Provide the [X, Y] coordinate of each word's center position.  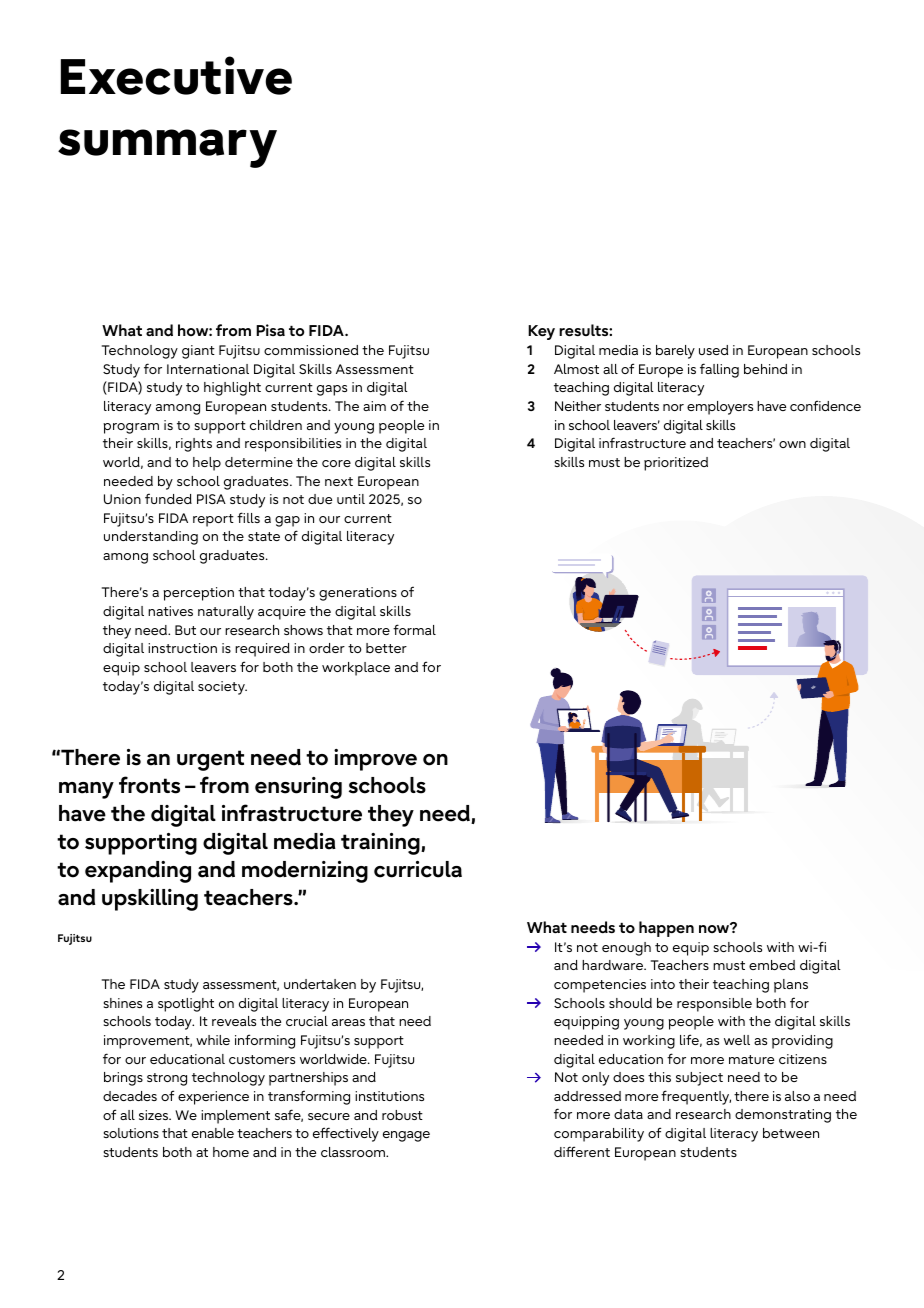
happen [666, 929]
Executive [176, 75]
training [381, 844]
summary [167, 148]
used [713, 350]
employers [720, 408]
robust [402, 1115]
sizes [154, 1115]
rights [194, 445]
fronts [149, 785]
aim [374, 406]
